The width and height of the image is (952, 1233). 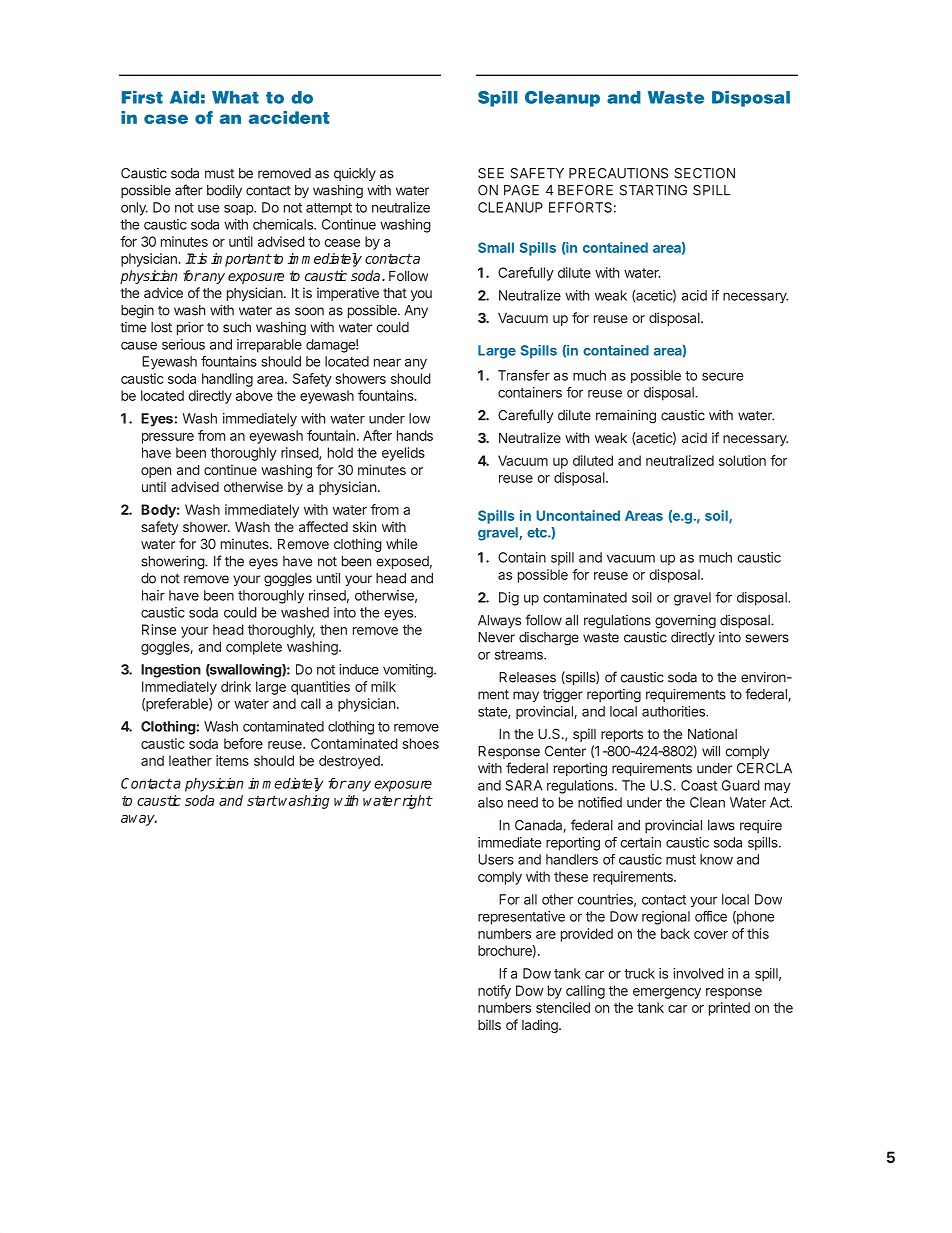 What do you see at coordinates (489, 1024) in the image?
I see `bills` at bounding box center [489, 1024].
